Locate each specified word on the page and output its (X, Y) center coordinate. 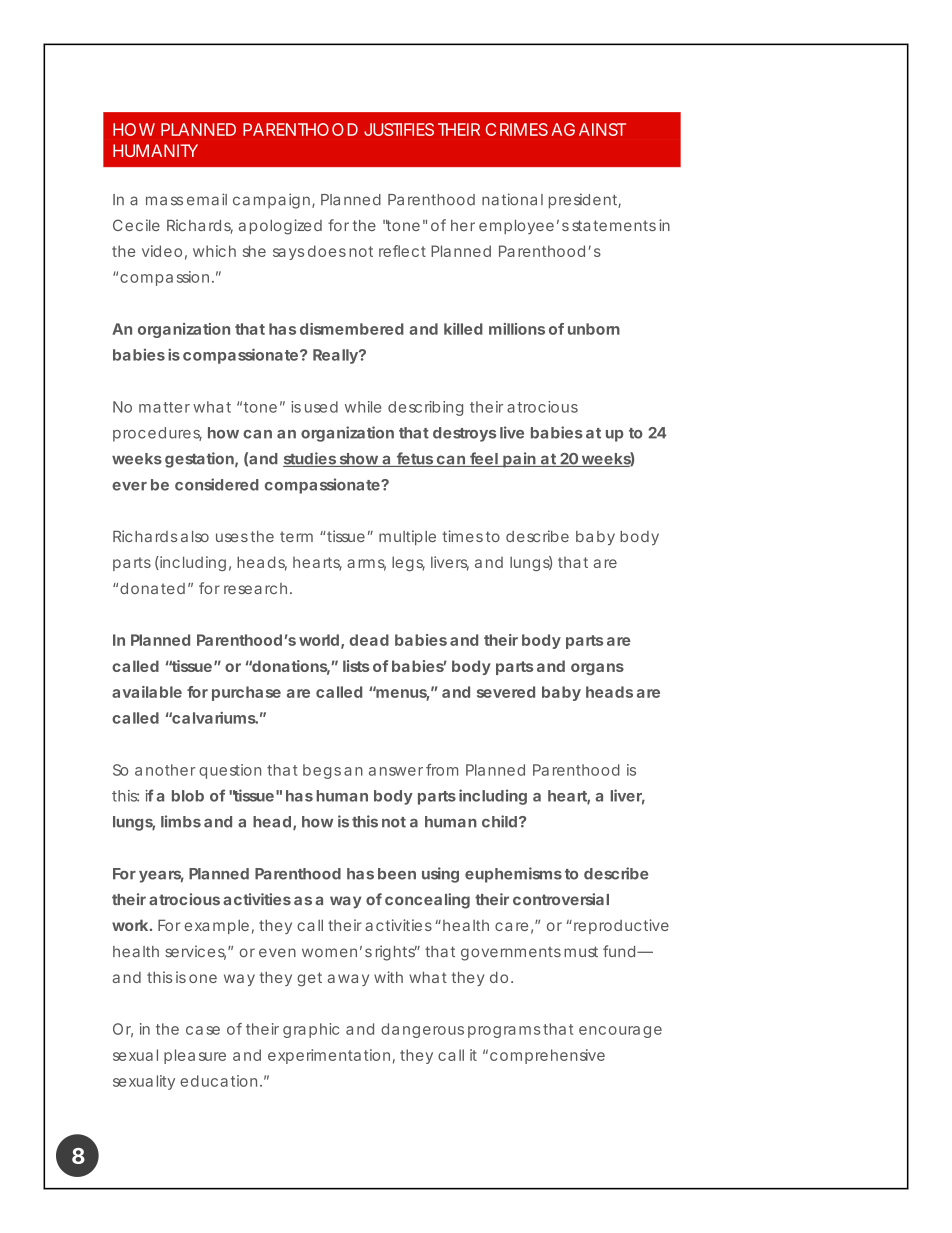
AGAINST (588, 129)
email (207, 199)
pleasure (195, 1056)
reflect (402, 251)
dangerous (422, 1030)
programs (504, 1032)
